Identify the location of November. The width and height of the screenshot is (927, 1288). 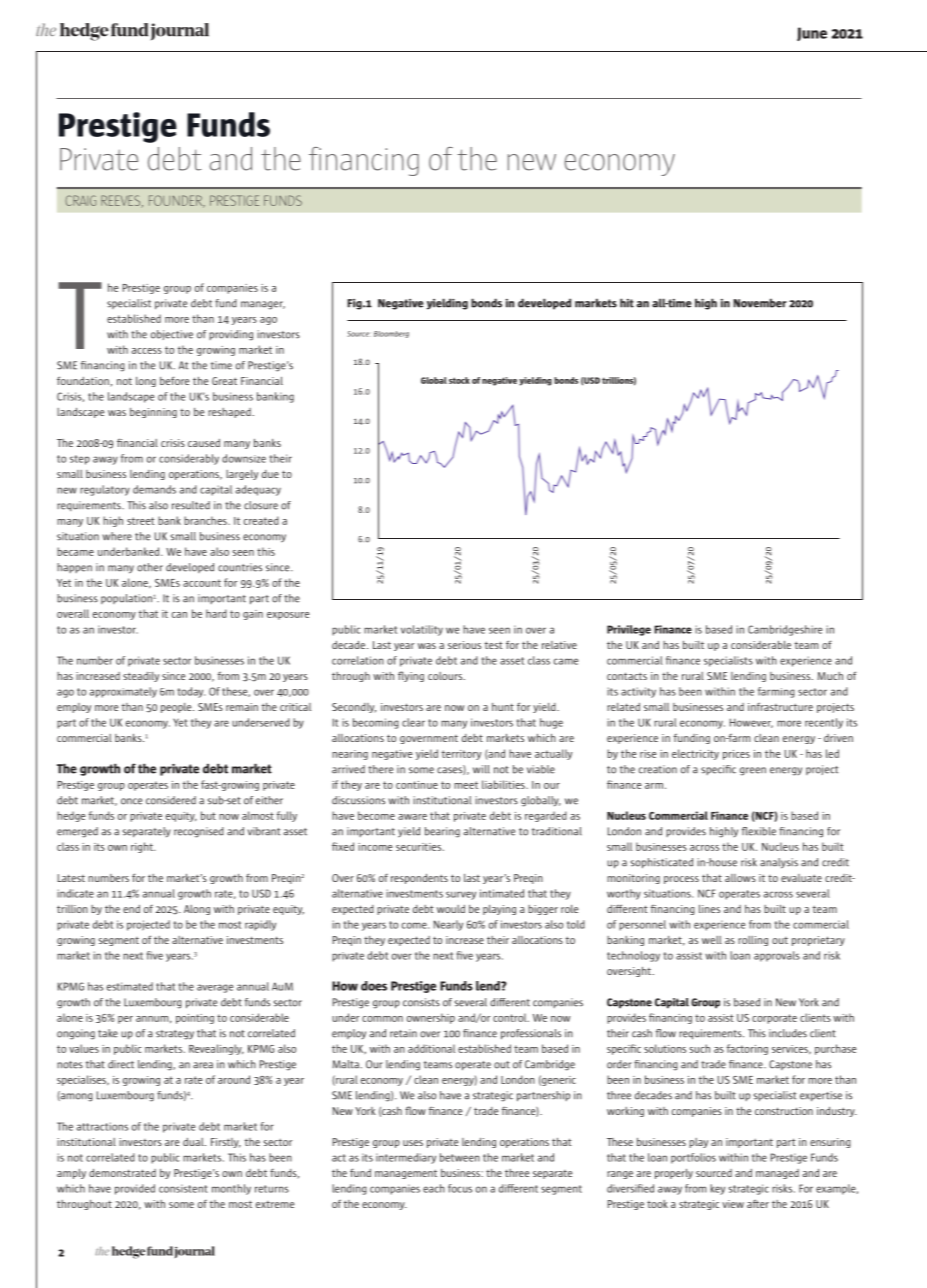
(760, 303).
